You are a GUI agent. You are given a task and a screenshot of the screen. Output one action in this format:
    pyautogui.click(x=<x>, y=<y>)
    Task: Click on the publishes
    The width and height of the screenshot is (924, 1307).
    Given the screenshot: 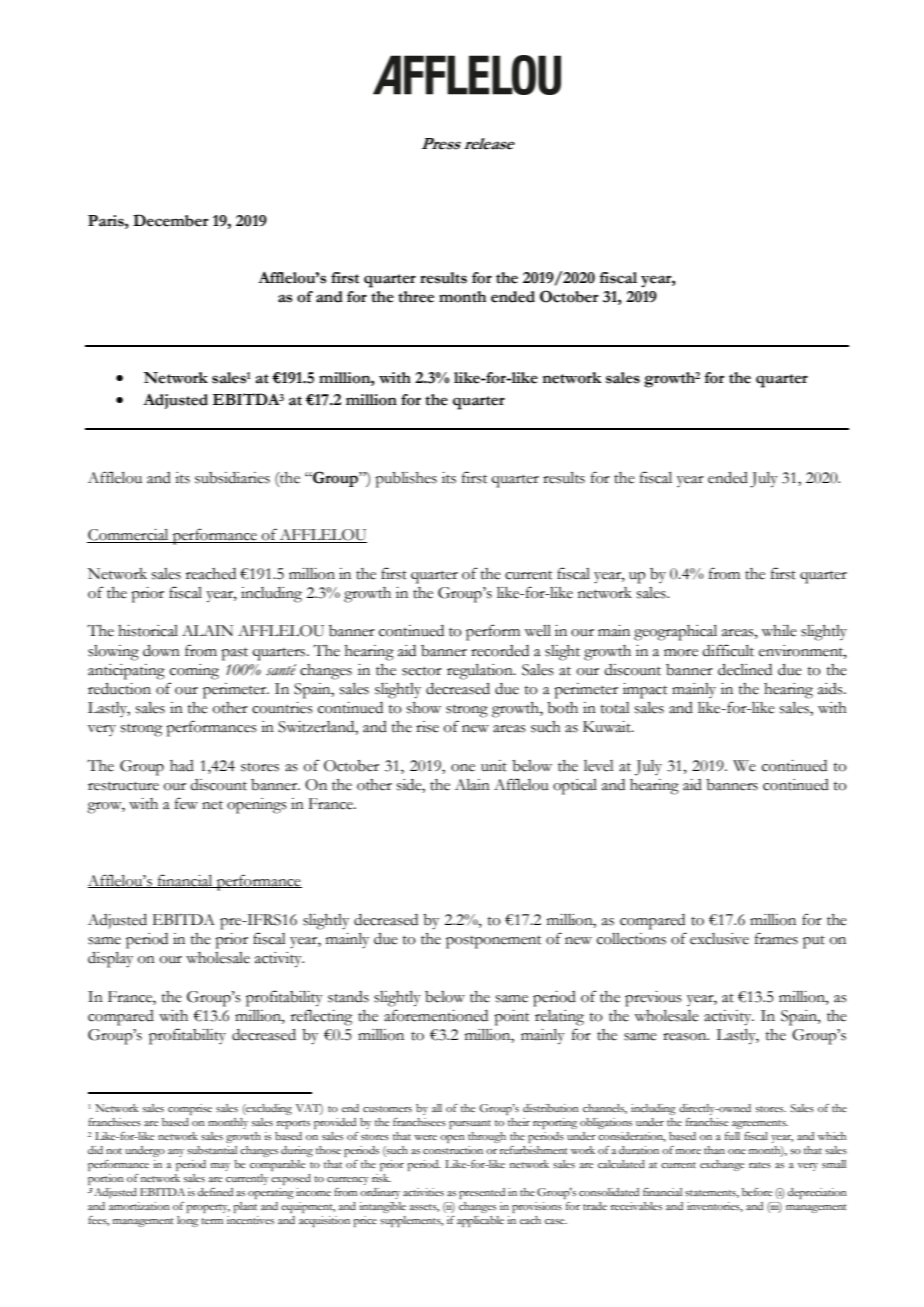 What is the action you would take?
    pyautogui.click(x=406, y=480)
